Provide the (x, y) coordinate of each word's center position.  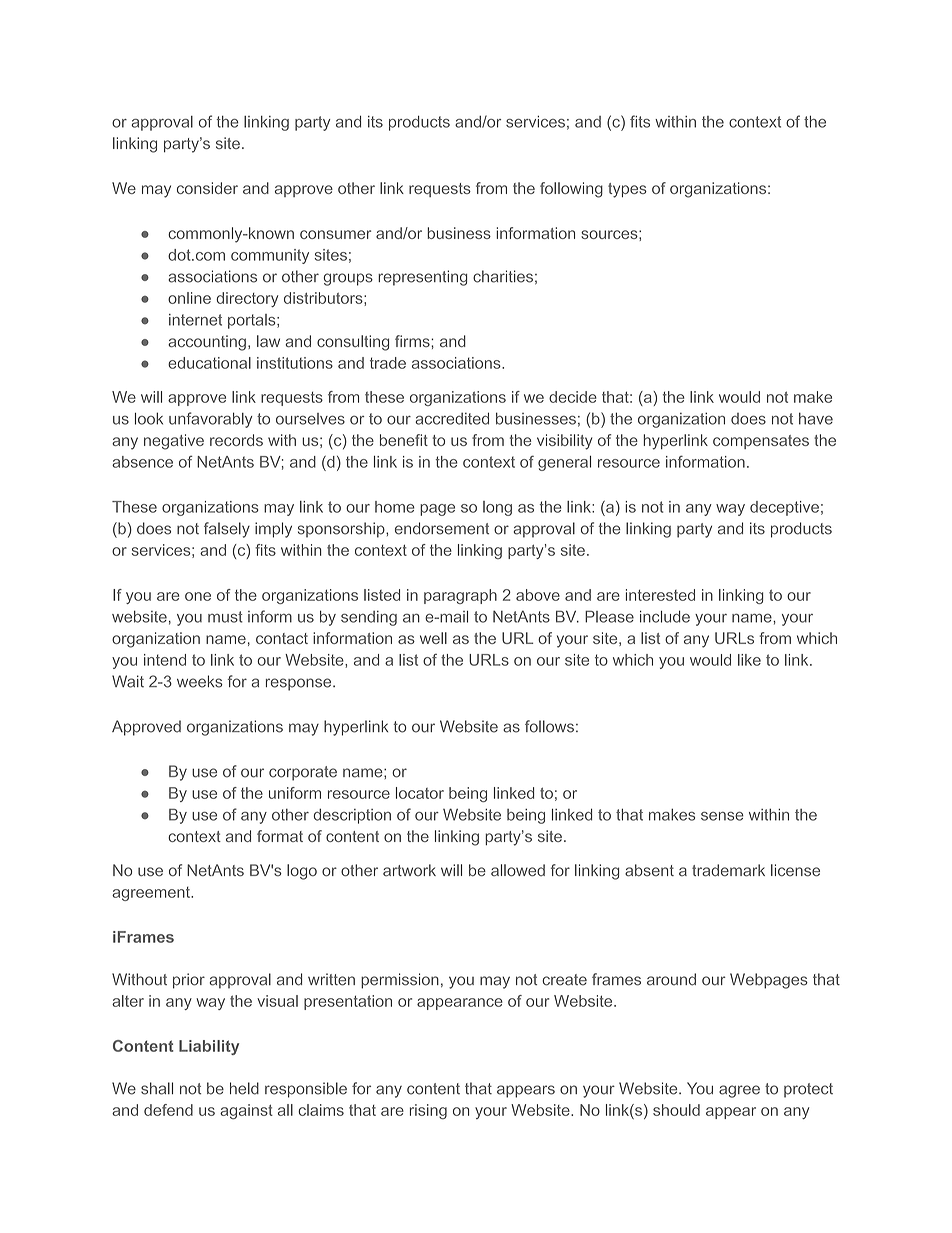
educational (209, 363)
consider (207, 188)
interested (660, 595)
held (244, 1088)
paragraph (460, 596)
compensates (761, 442)
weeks (200, 681)
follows (549, 726)
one (198, 596)
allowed (518, 870)
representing (422, 278)
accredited (452, 418)
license (795, 870)
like (749, 660)
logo (302, 872)
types (627, 190)
